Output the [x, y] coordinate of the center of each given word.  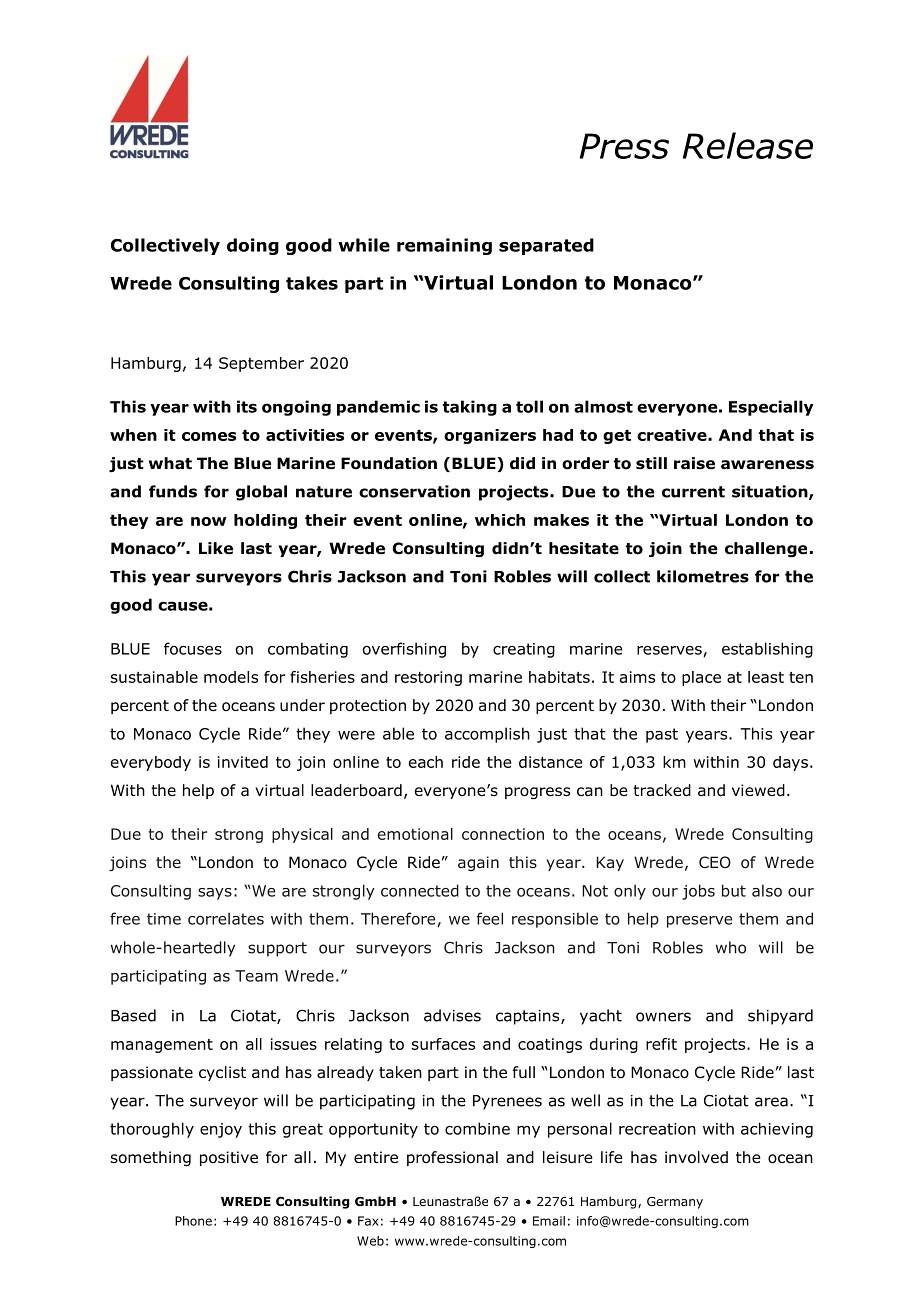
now [208, 521]
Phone [193, 1221]
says [215, 894]
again [478, 863]
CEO [715, 862]
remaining [444, 246]
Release [748, 145]
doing [253, 246]
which [500, 520]
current [693, 492]
